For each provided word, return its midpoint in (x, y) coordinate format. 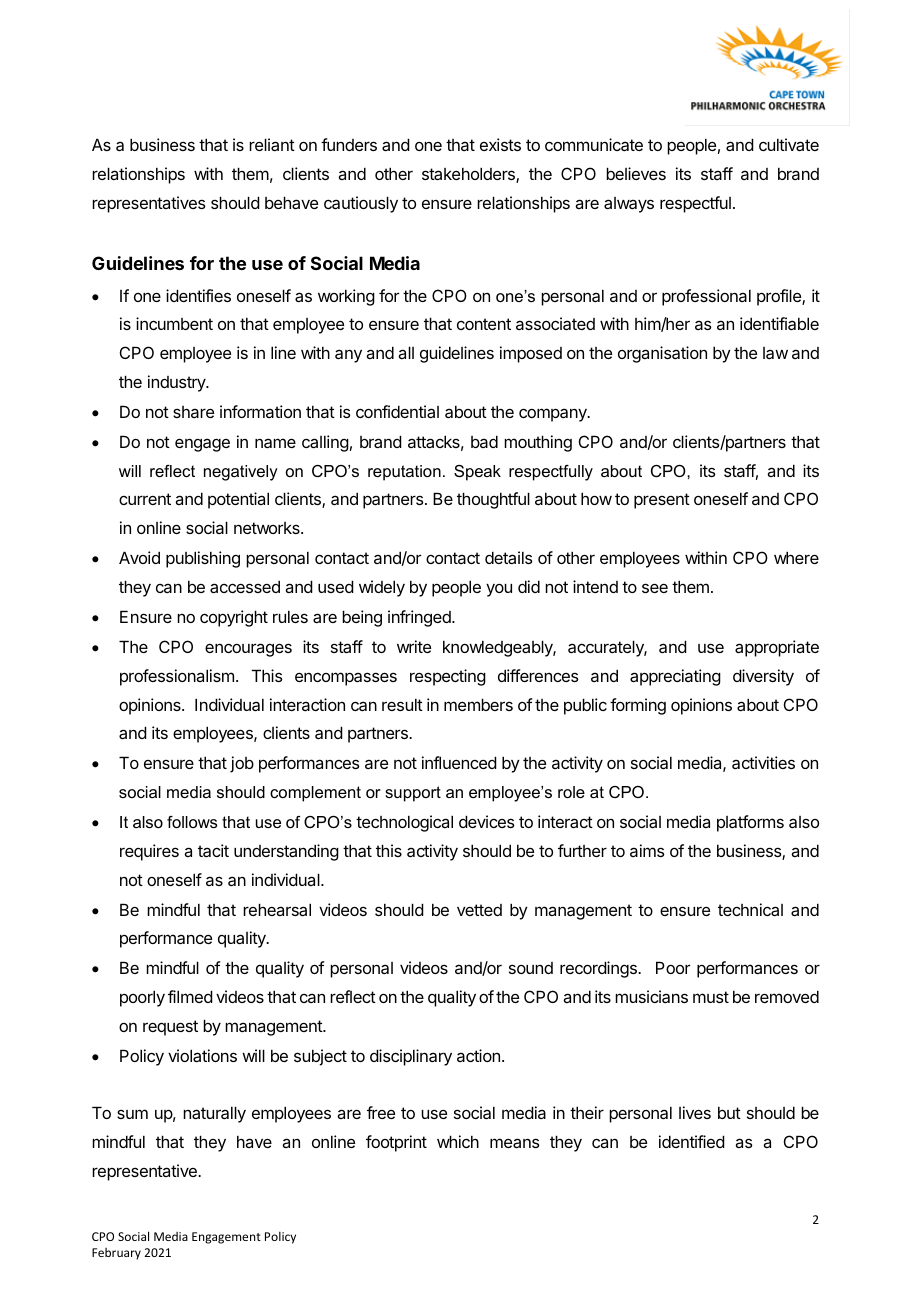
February (116, 1254)
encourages (248, 650)
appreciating (675, 677)
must (711, 997)
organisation (662, 354)
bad (484, 441)
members (478, 704)
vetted (479, 910)
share (193, 412)
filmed (190, 996)
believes (636, 173)
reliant (272, 144)
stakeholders (469, 175)
